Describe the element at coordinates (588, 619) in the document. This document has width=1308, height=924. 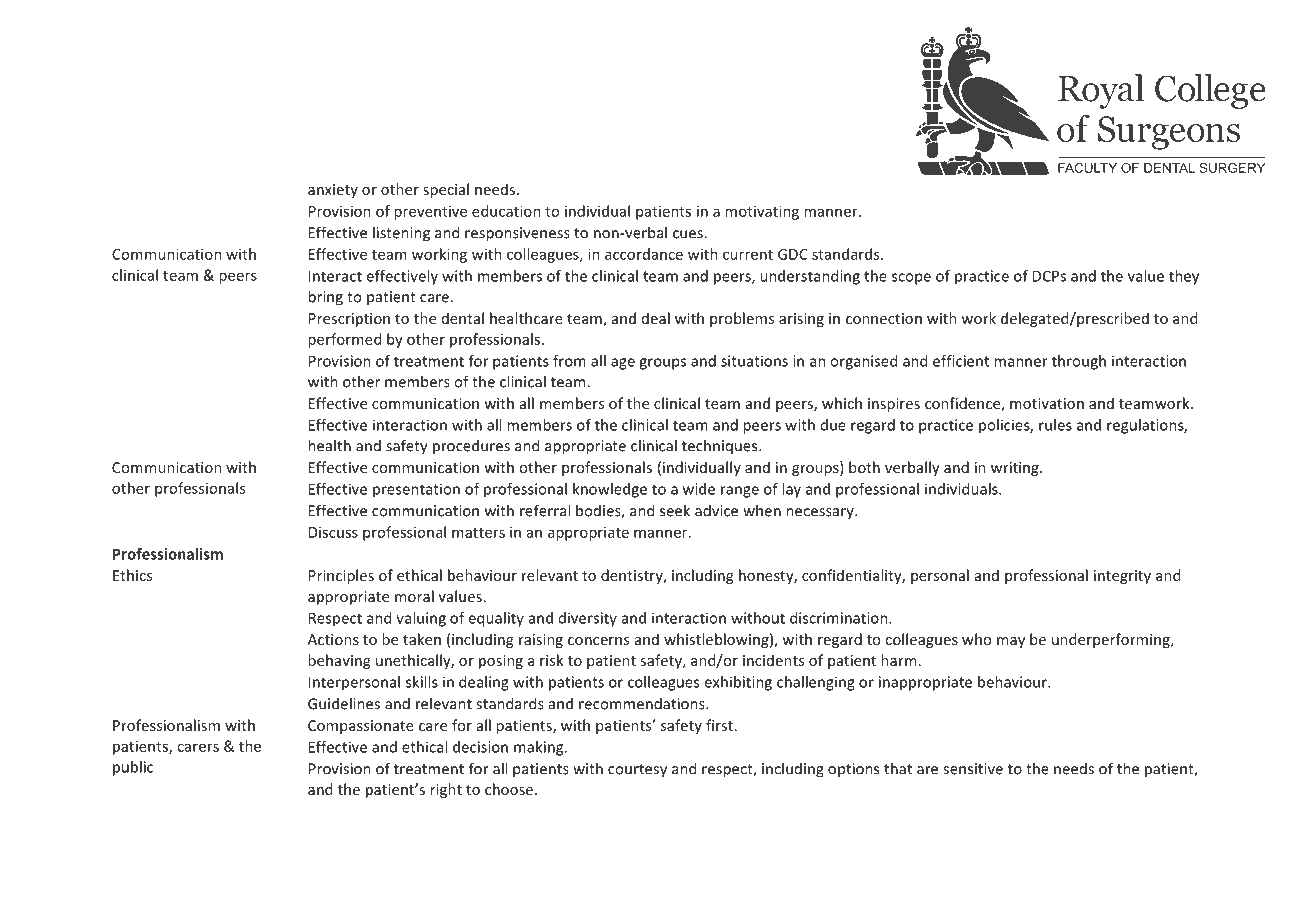
I see `diversity` at that location.
